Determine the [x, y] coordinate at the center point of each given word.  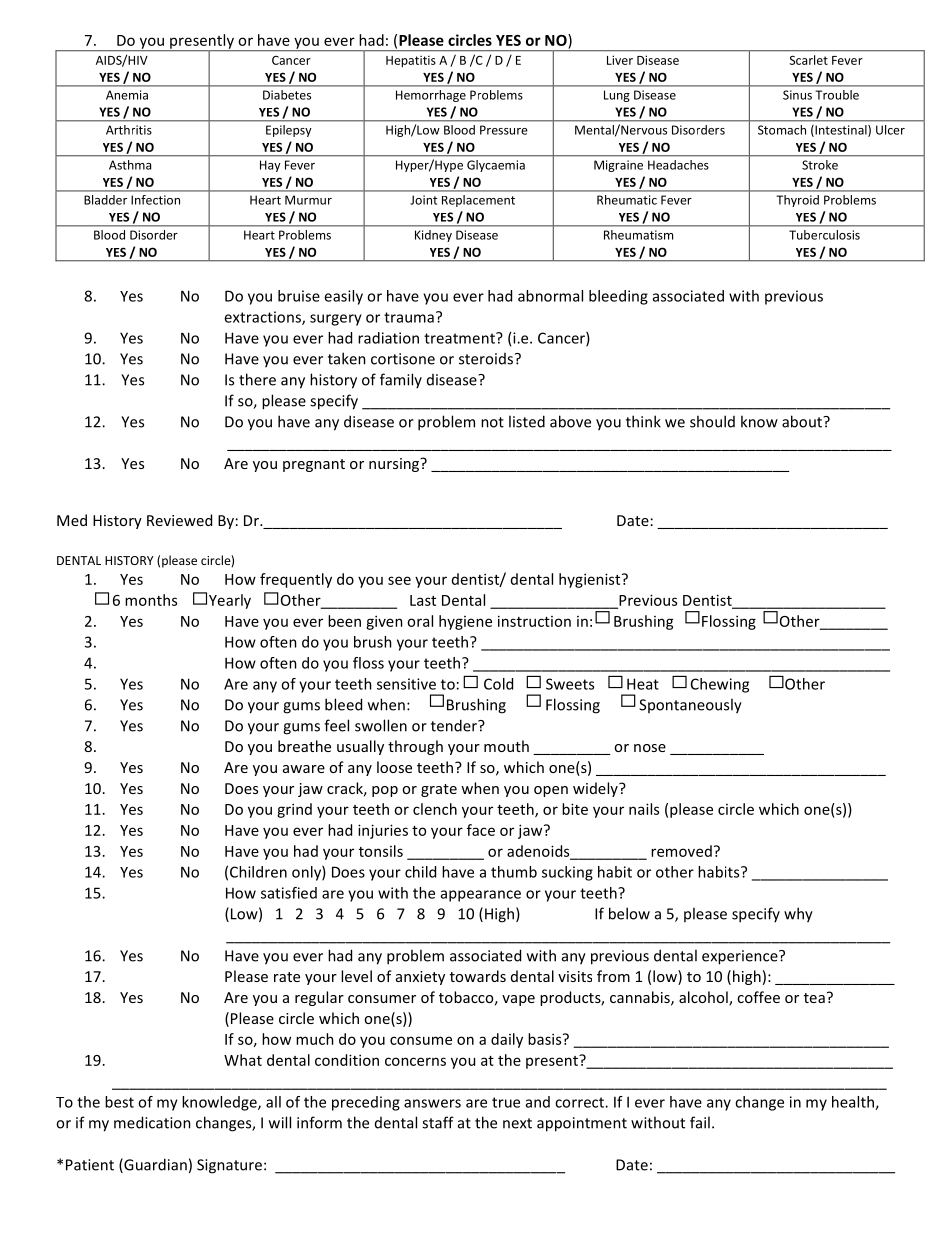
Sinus [797, 95]
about [803, 421]
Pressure [504, 130]
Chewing [720, 685]
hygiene [465, 622]
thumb [514, 872]
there [257, 379]
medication [152, 1122]
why [798, 915]
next [517, 1123]
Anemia [127, 95]
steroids [486, 359]
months [151, 600]
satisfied [289, 893]
